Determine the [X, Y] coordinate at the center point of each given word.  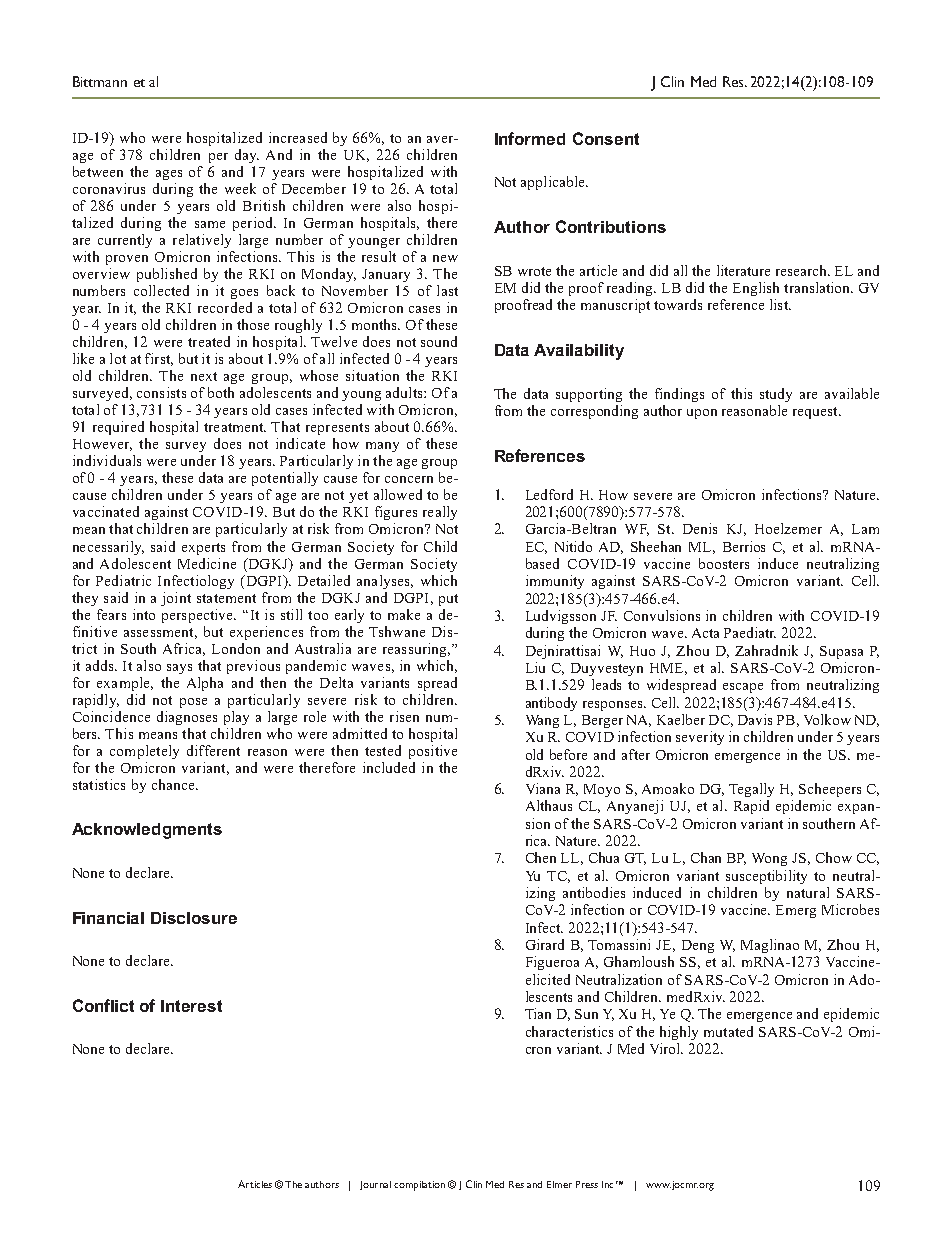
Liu [535, 667]
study [776, 395]
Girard [545, 944]
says [179, 669]
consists [161, 392]
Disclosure [194, 918]
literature [743, 270]
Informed [530, 138]
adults [405, 392]
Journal [375, 1185]
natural [808, 892]
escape [743, 688]
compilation [419, 1186]
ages [169, 175]
